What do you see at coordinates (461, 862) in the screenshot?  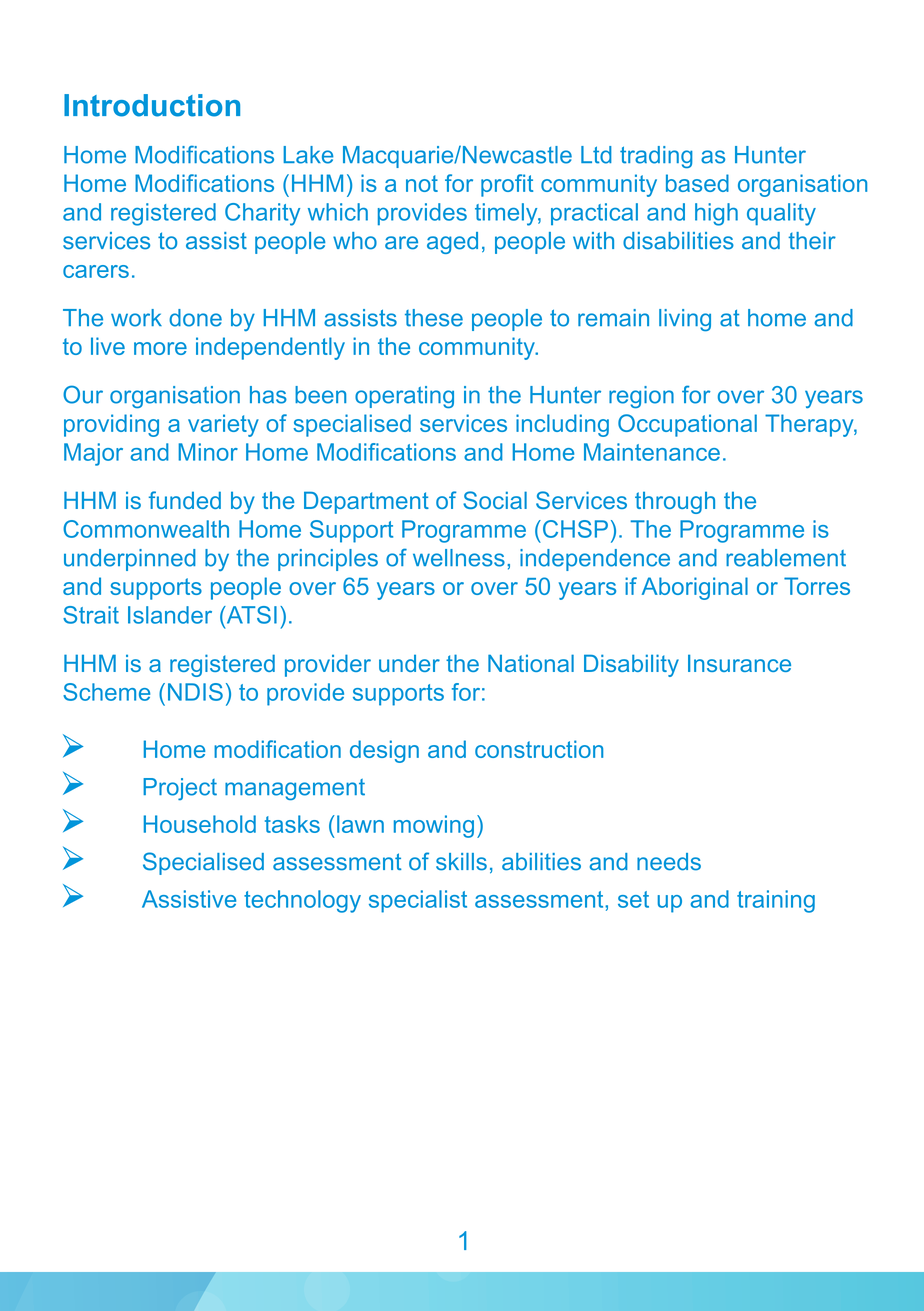 I see `skills` at bounding box center [461, 862].
